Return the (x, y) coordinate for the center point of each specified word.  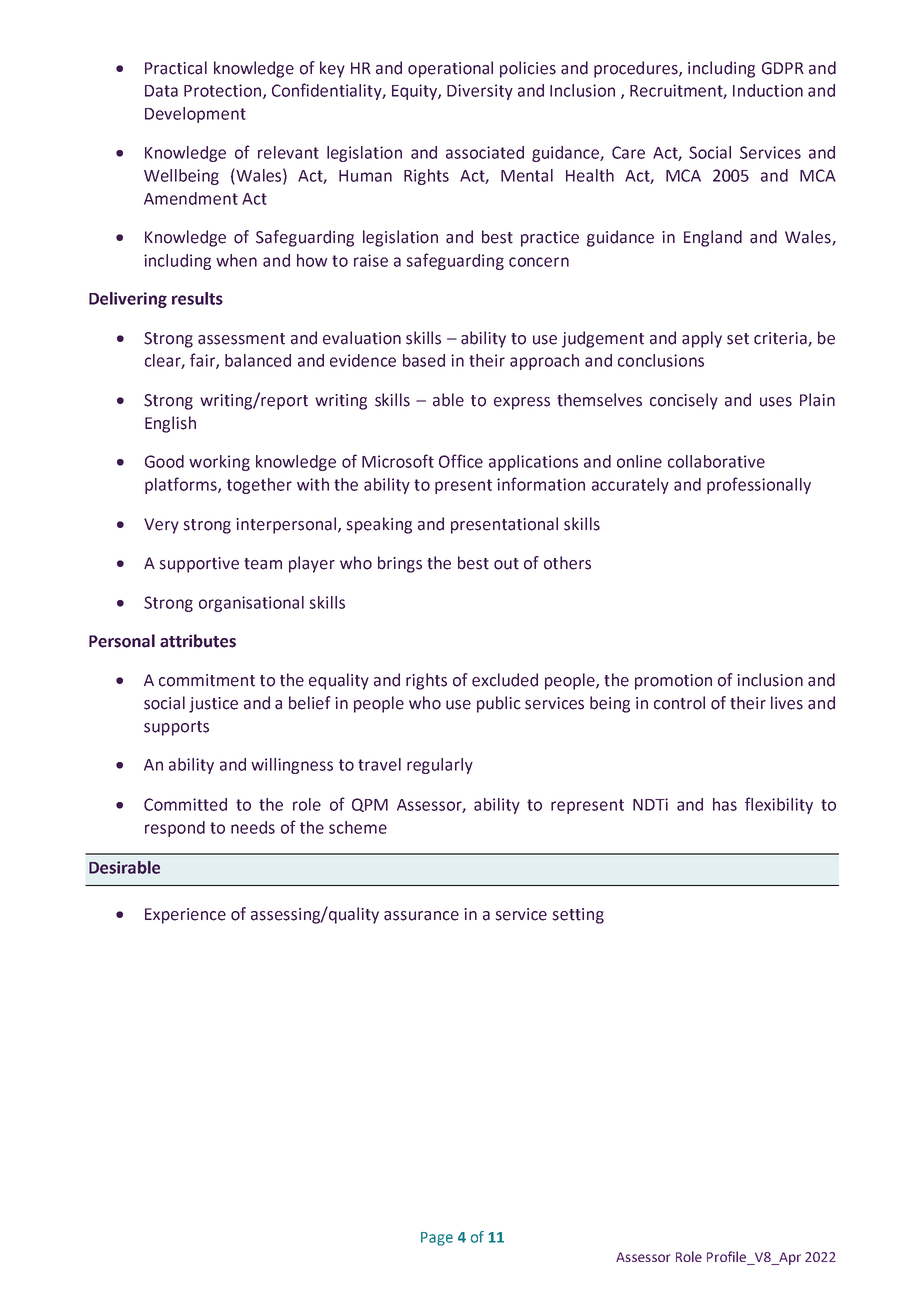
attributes (198, 641)
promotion (673, 682)
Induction (768, 90)
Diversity (480, 92)
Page (437, 1239)
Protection (224, 91)
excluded (505, 680)
